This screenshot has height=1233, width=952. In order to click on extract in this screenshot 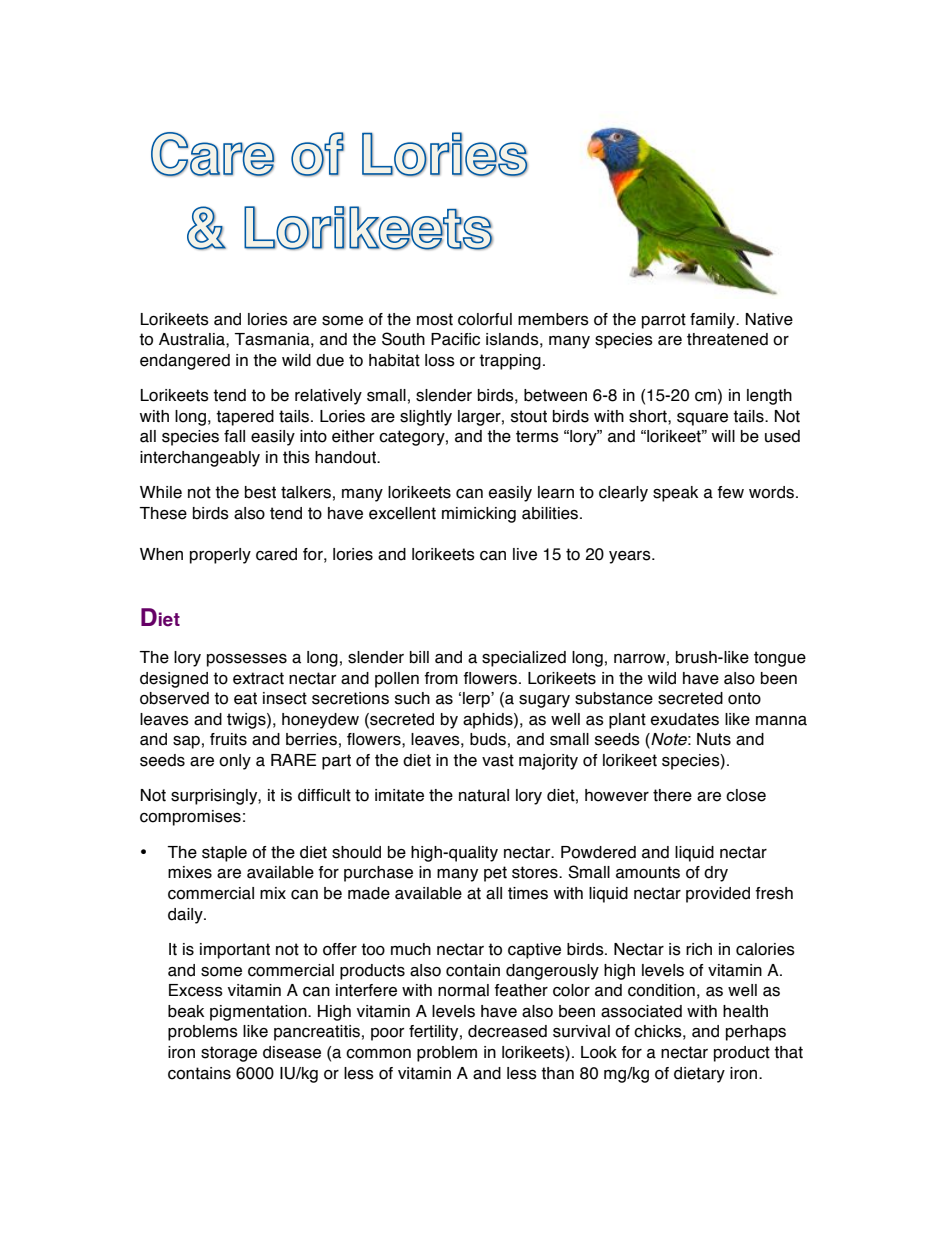, I will do `click(258, 678)`.
